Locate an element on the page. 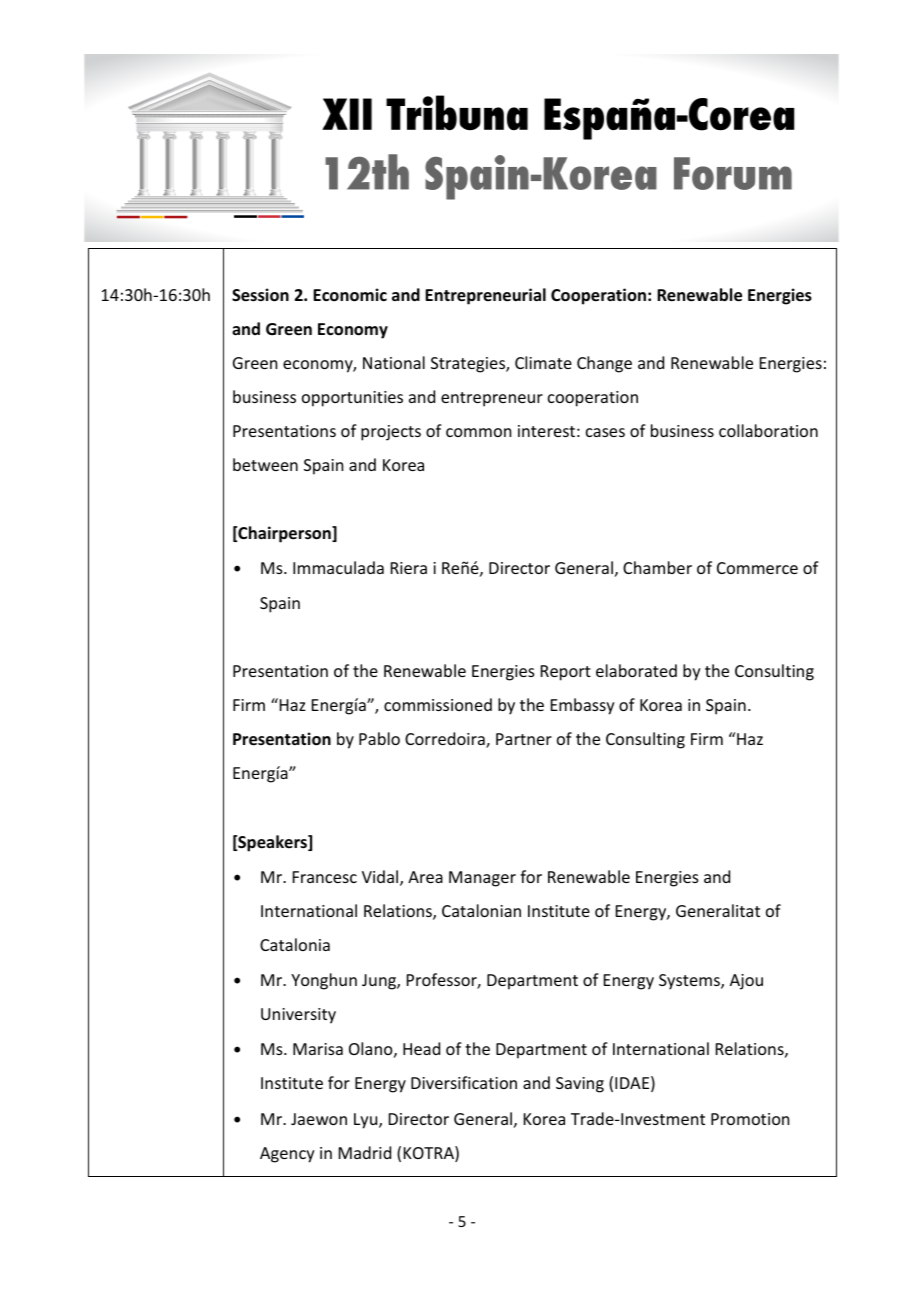 The width and height of the page is (924, 1308). Promotion is located at coordinates (750, 1119).
